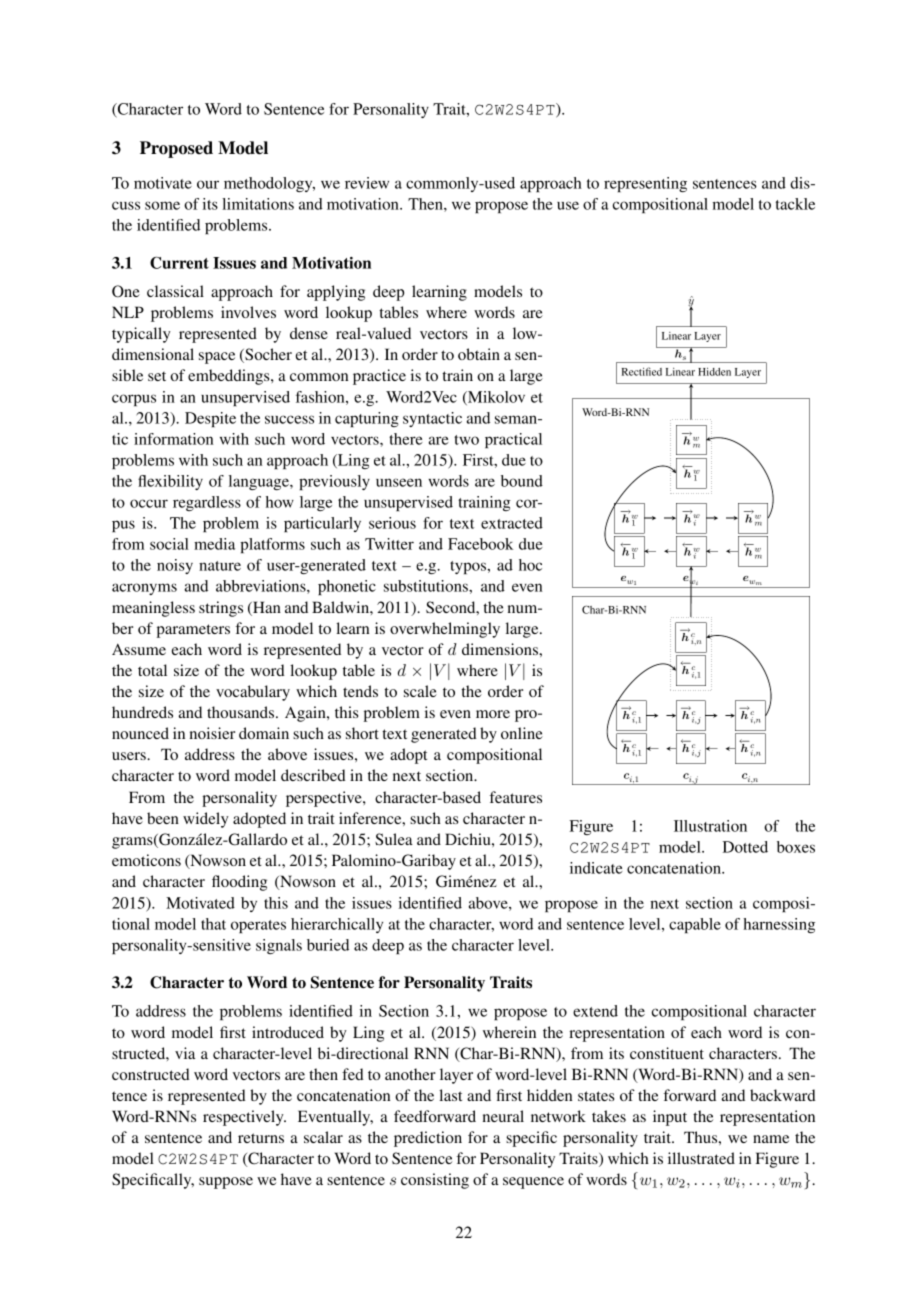 The width and height of the page is (924, 1308). Describe the element at coordinates (210, 419) in the page. I see `Despite` at that location.
